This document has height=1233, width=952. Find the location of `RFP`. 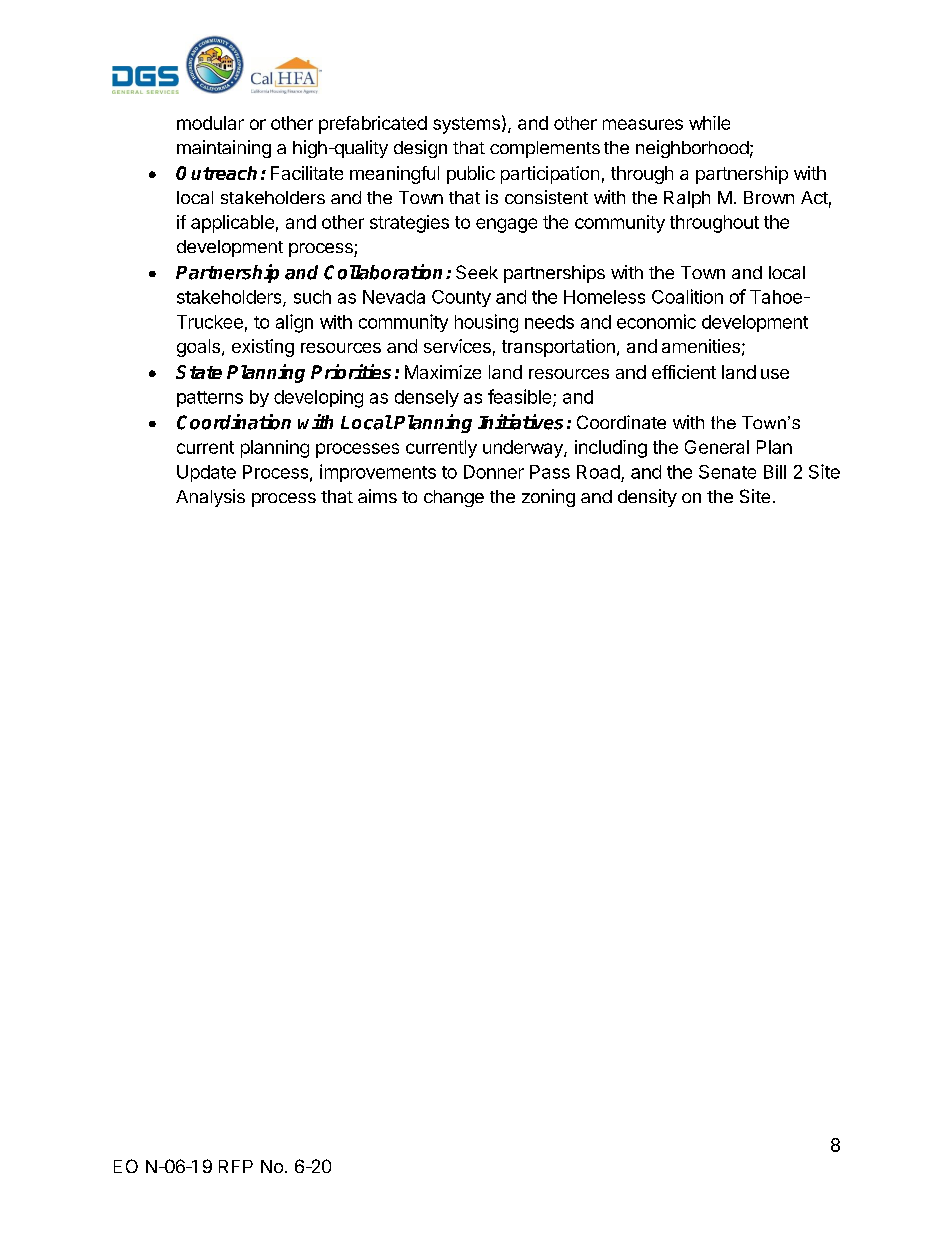

RFP is located at coordinates (236, 1166).
